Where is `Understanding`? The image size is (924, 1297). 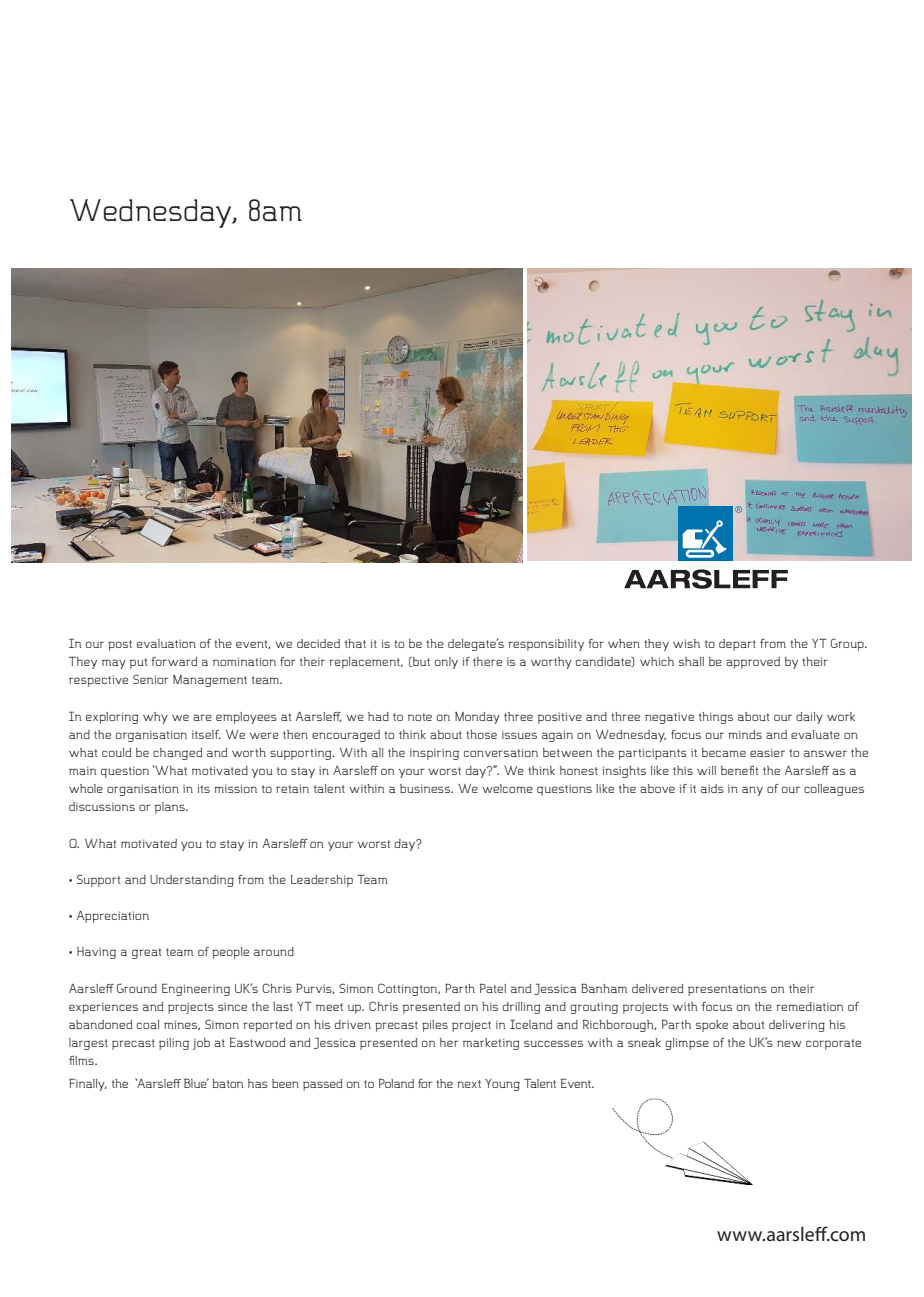
Understanding is located at coordinates (192, 881).
